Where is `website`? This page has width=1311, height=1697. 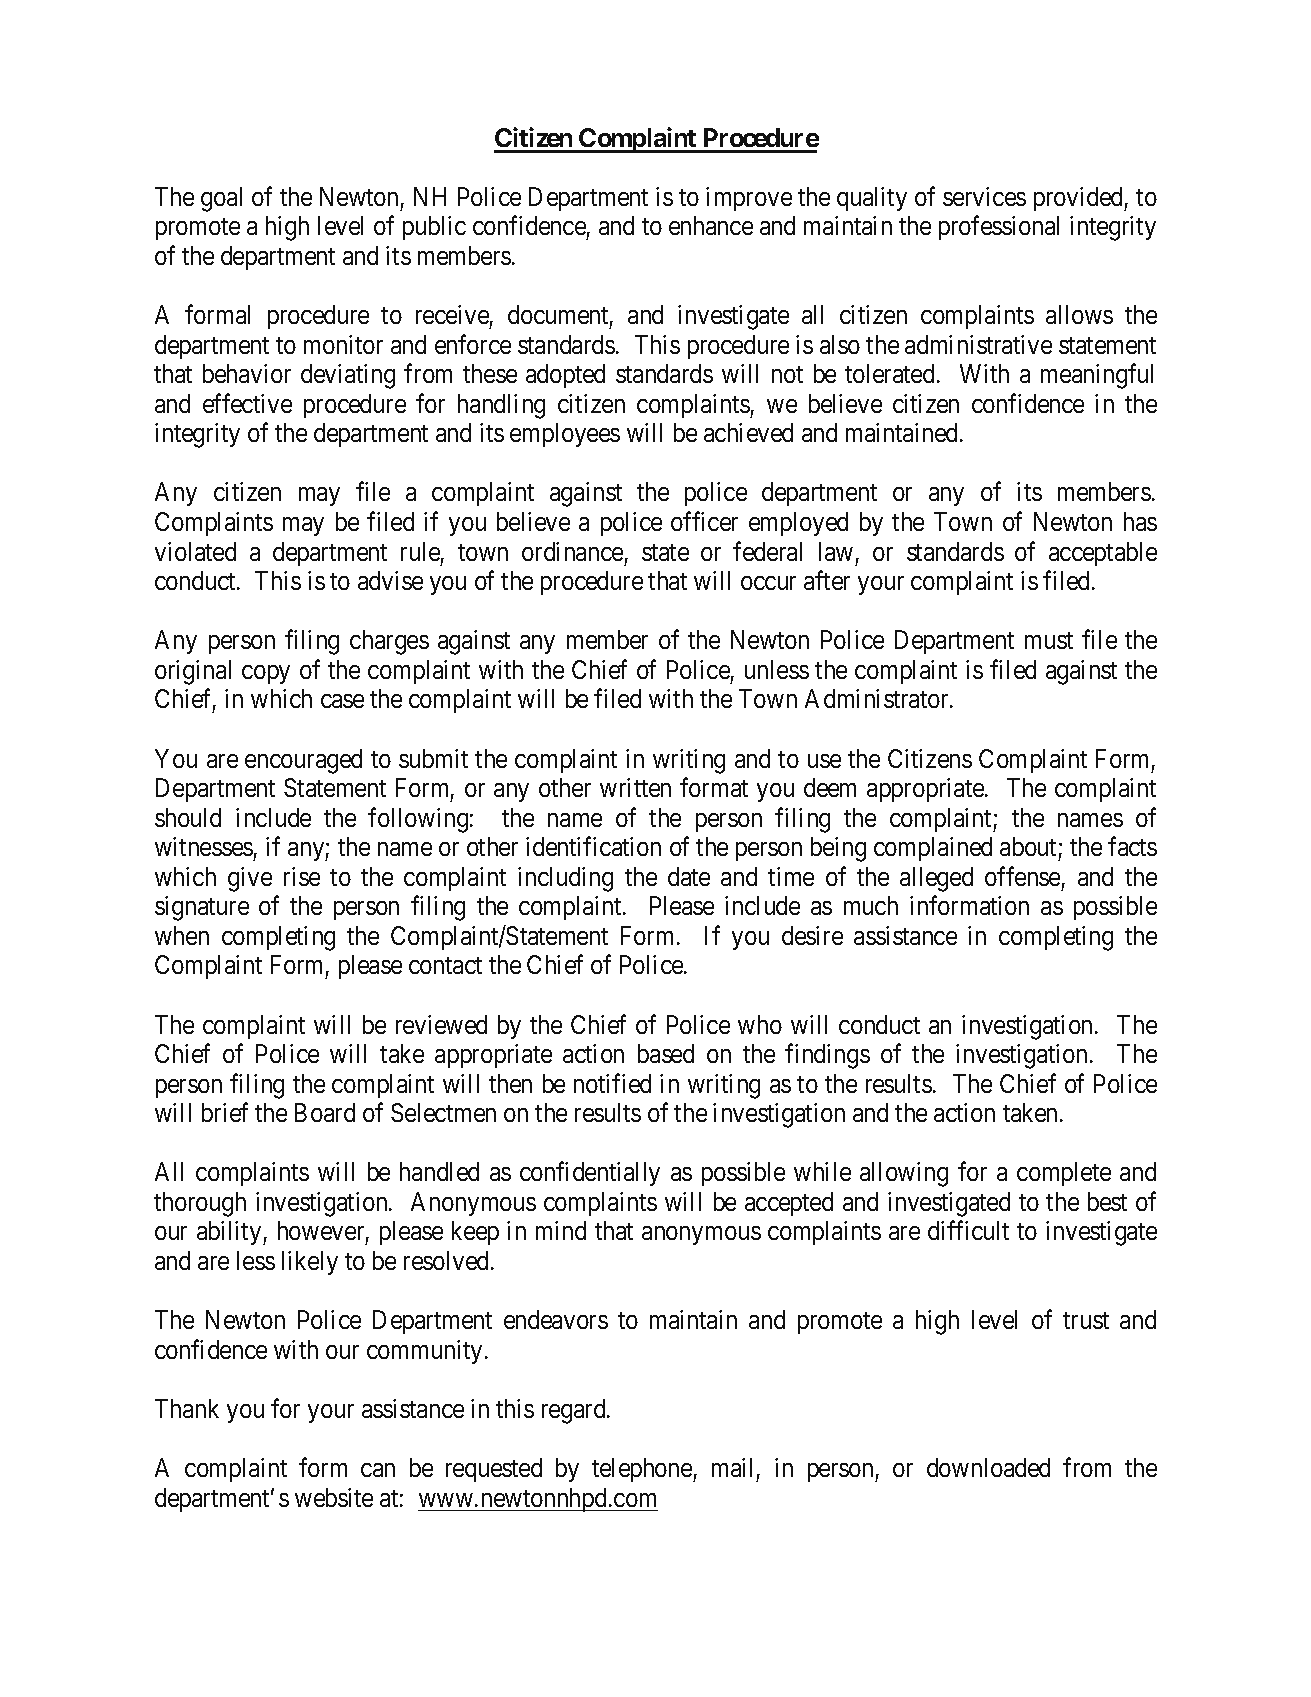 website is located at coordinates (334, 1497).
